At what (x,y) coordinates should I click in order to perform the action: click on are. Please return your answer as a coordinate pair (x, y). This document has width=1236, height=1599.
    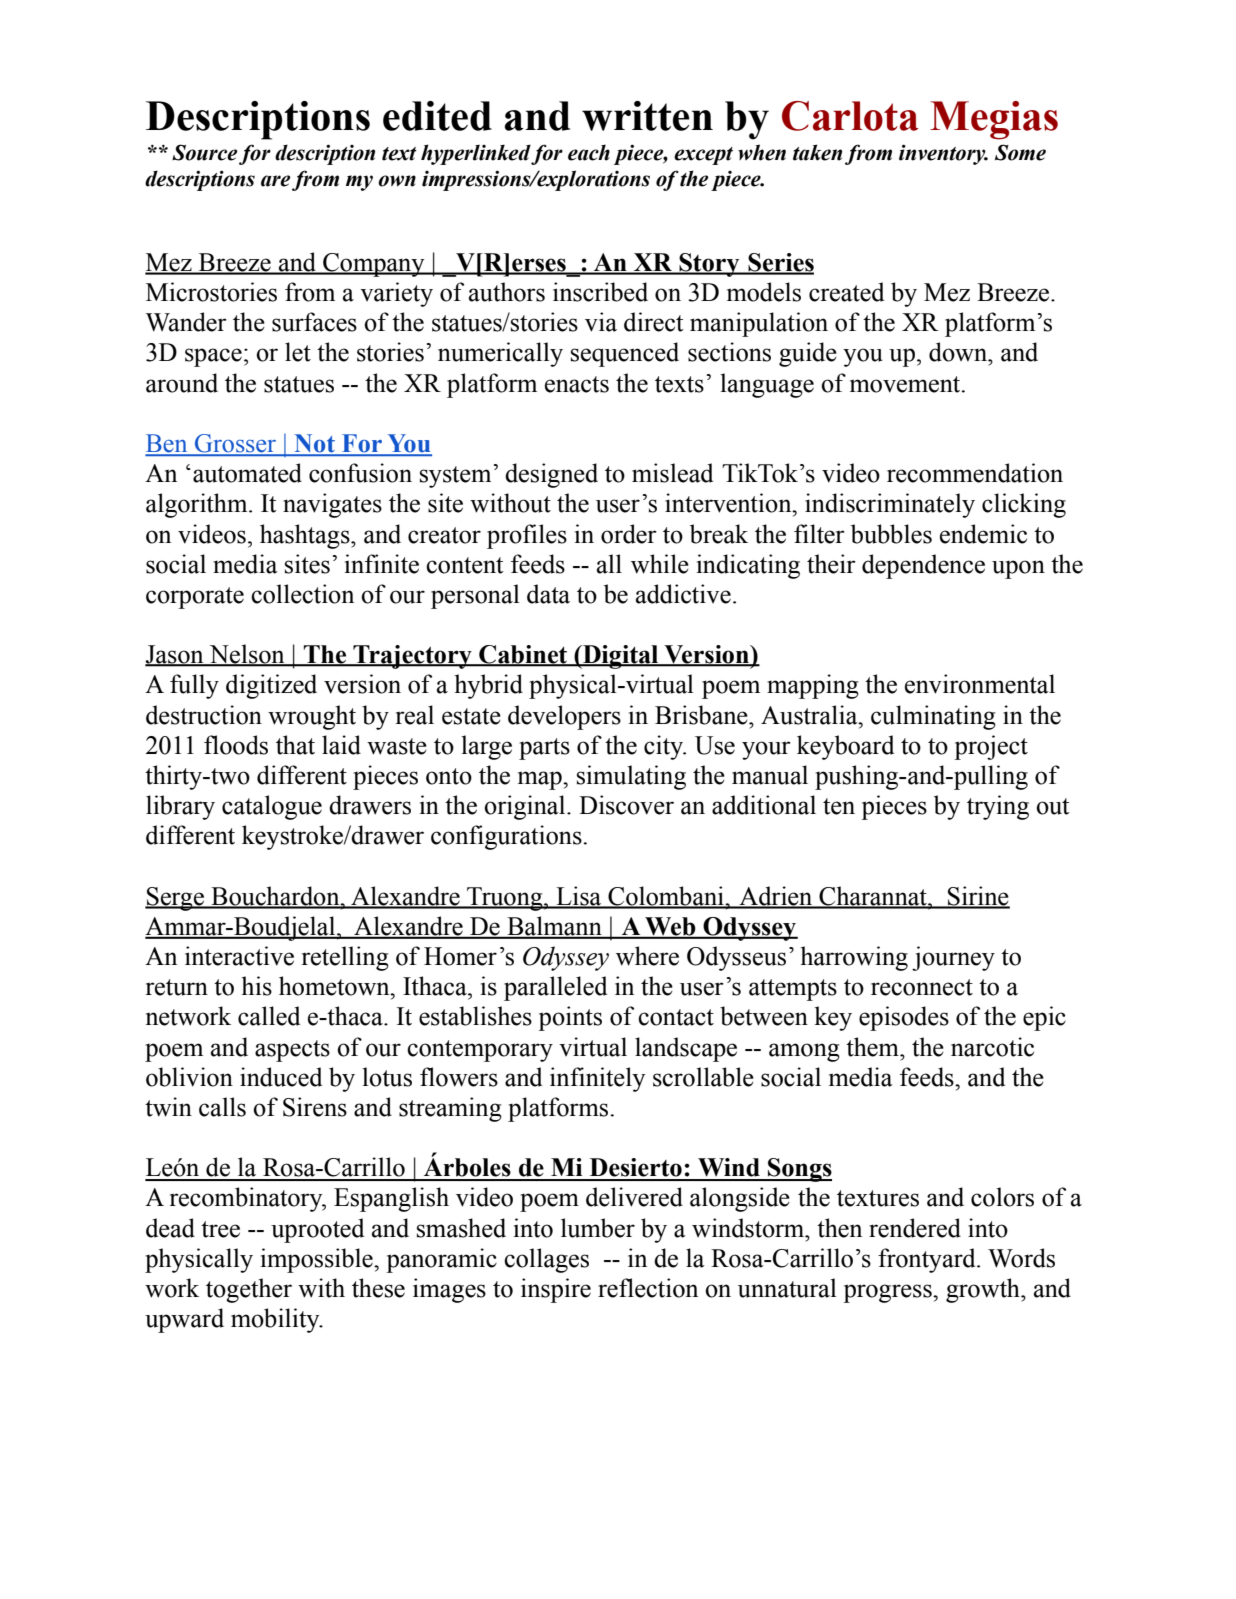
    Looking at the image, I should click on (275, 181).
